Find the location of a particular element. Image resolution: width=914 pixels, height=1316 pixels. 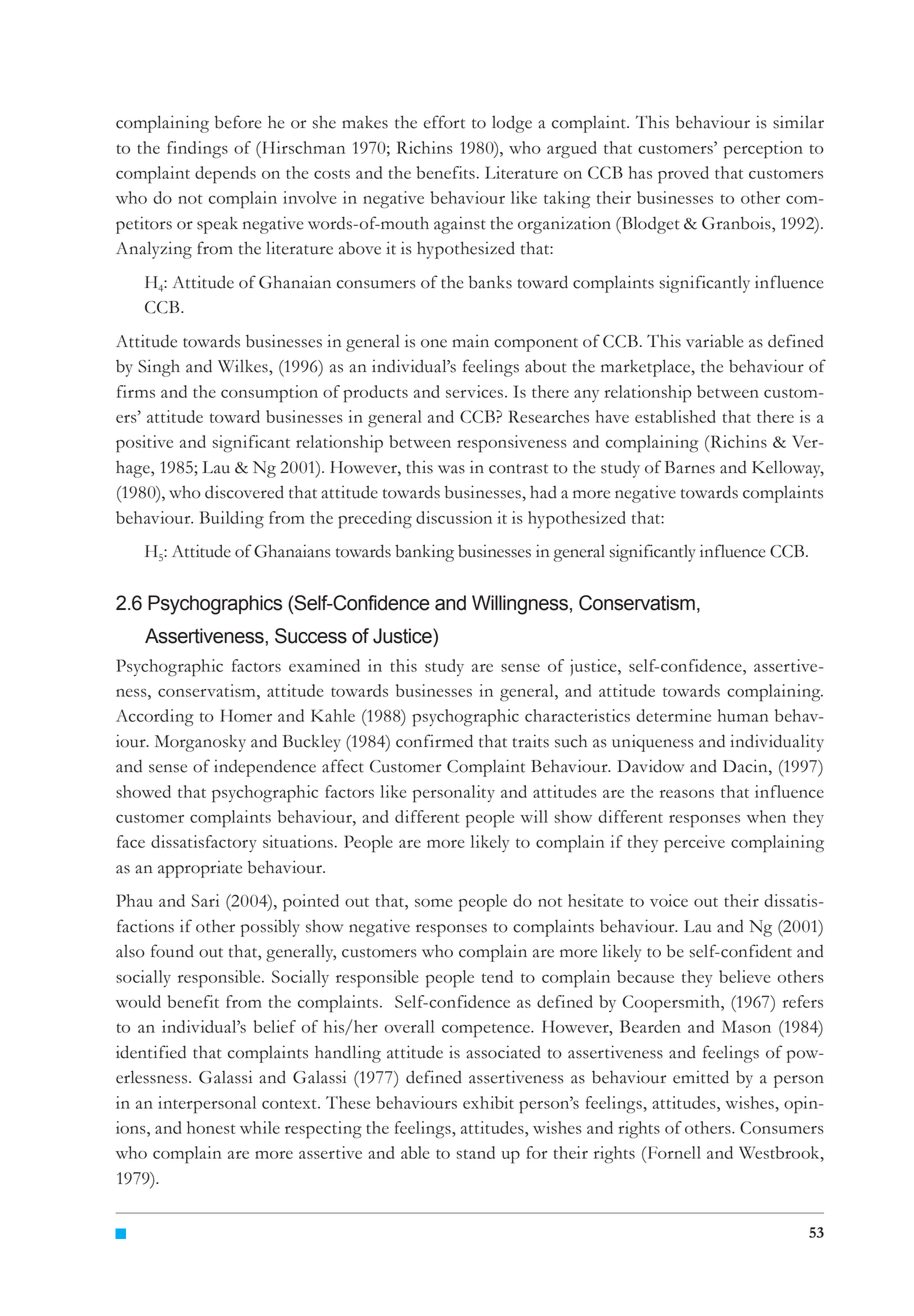

findings is located at coordinates (197, 149).
